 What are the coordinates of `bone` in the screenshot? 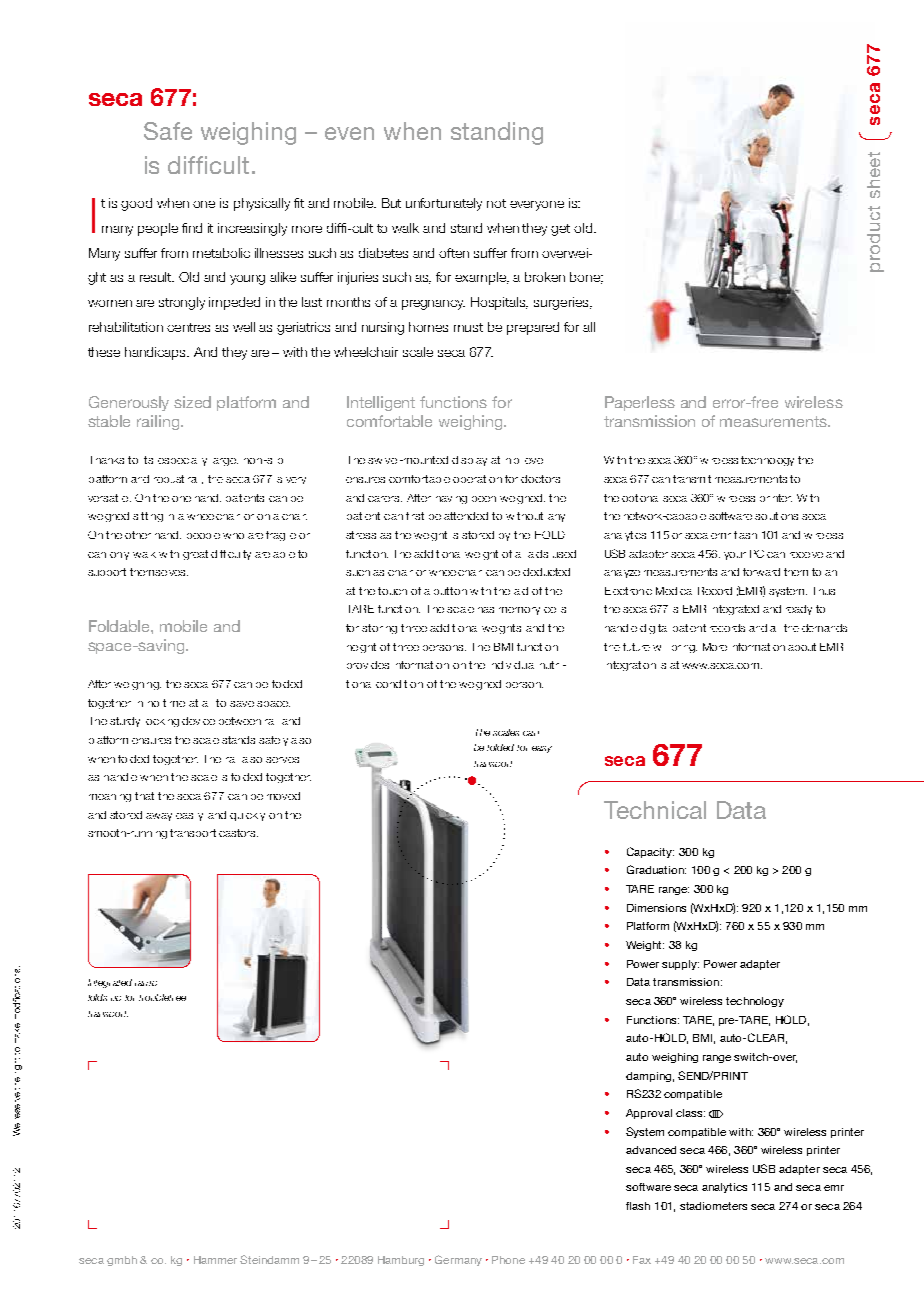 It's located at (586, 278).
